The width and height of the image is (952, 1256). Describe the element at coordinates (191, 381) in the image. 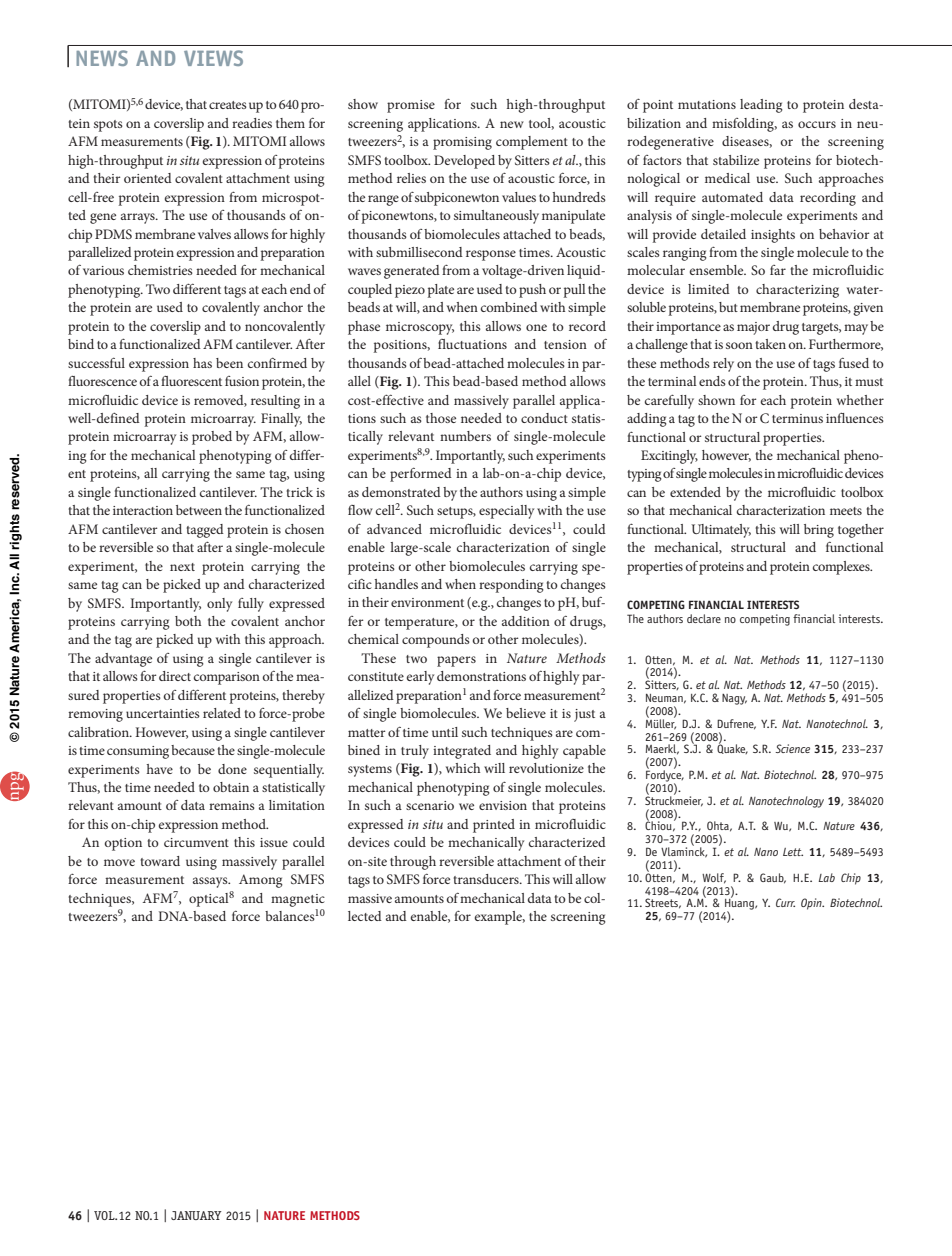

I see `fluorescent` at that location.
